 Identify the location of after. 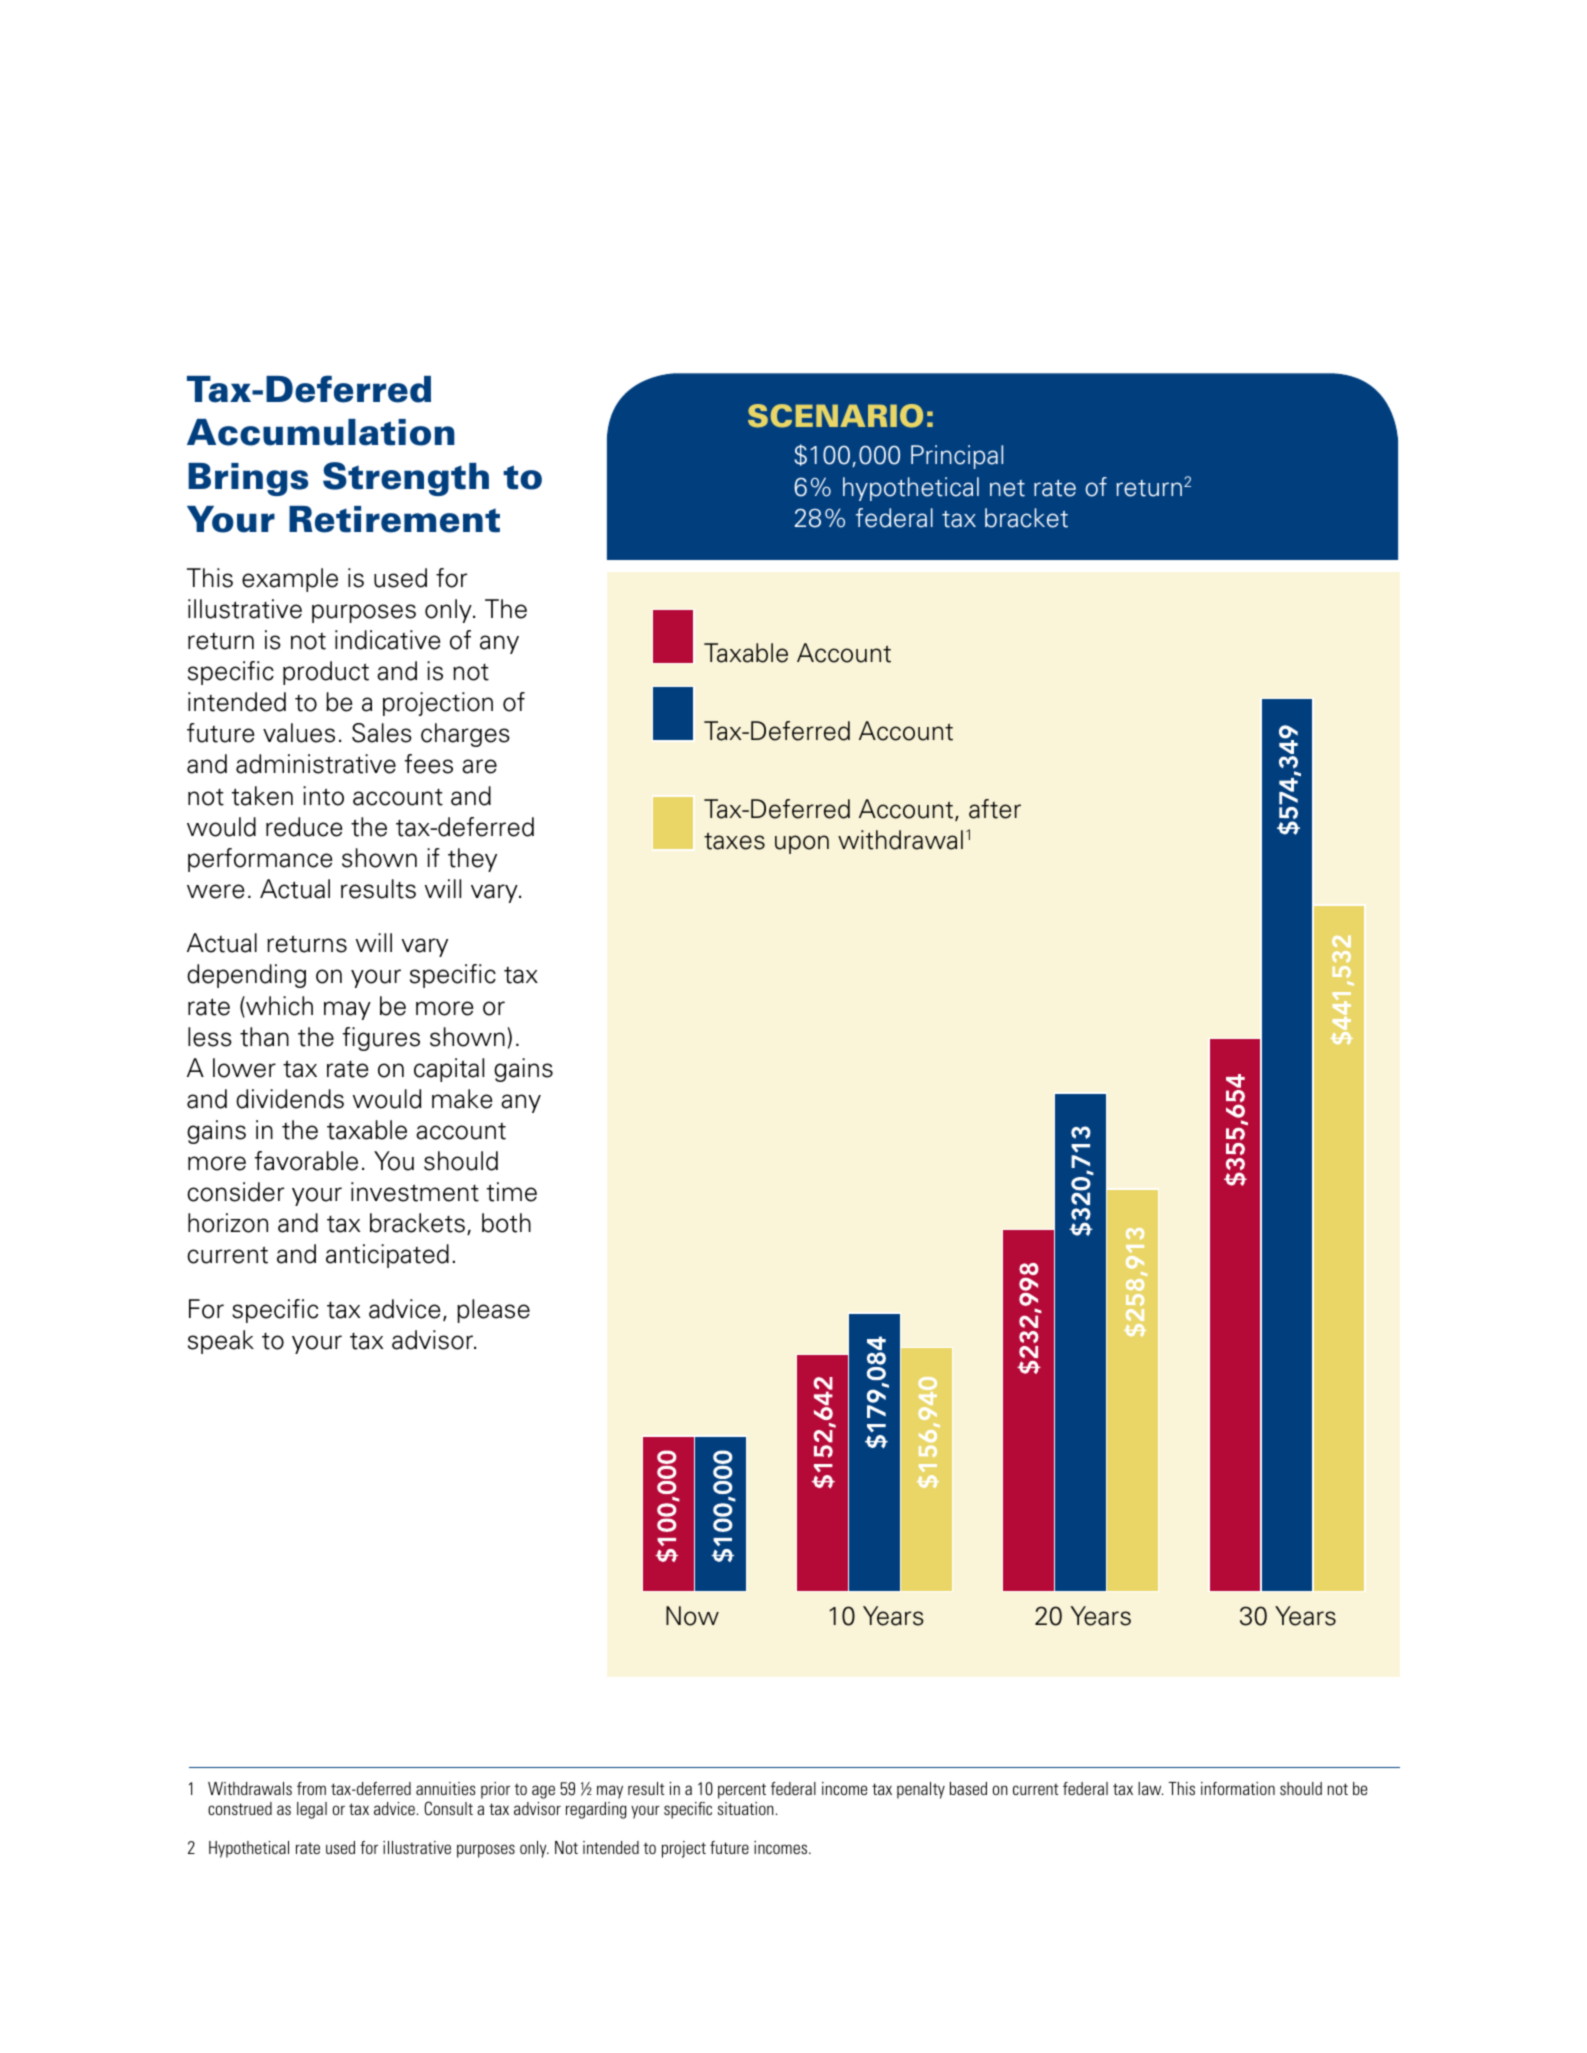
(995, 809).
